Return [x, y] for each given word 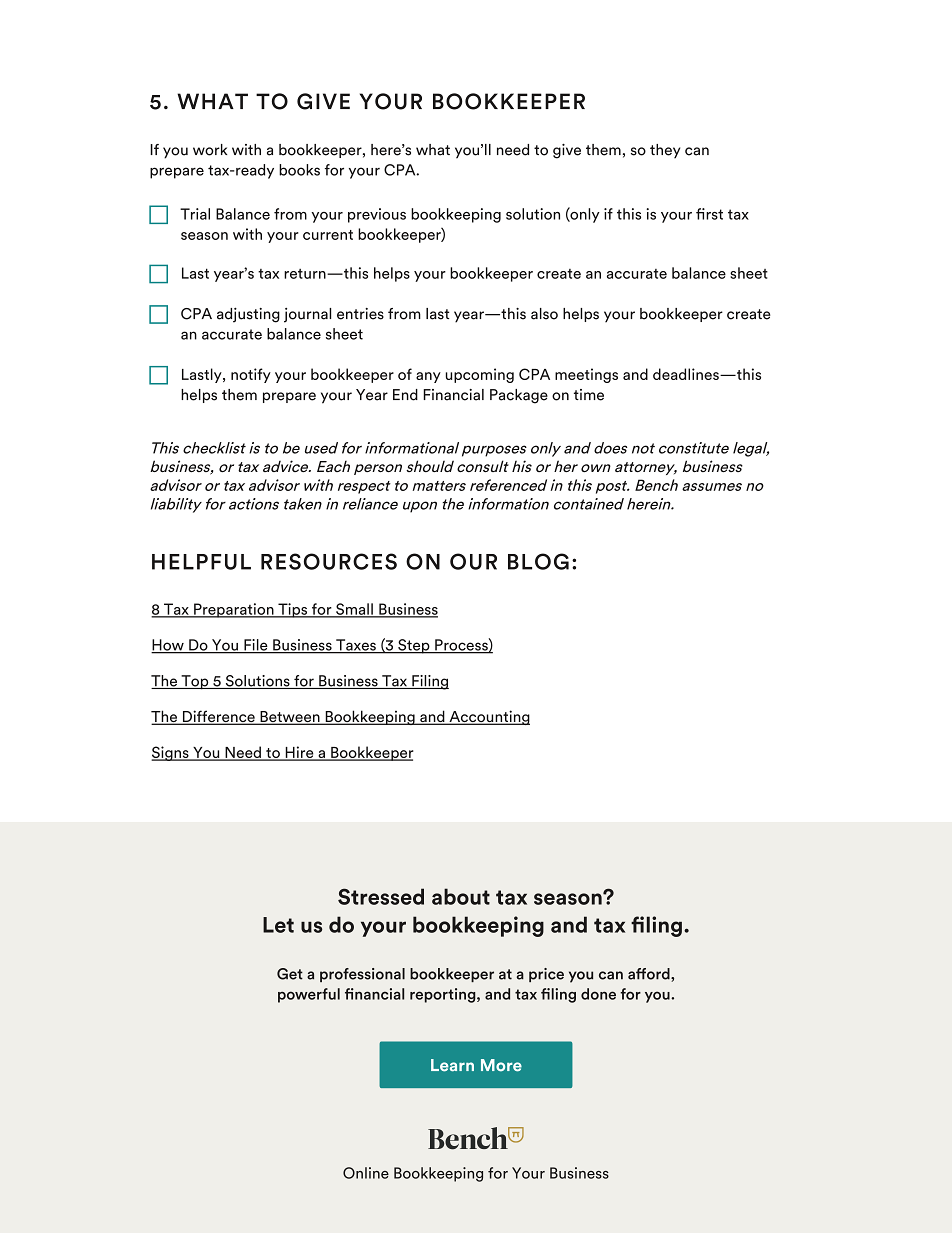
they [665, 151]
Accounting [488, 717]
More [501, 1065]
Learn [452, 1065]
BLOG [538, 561]
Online [366, 1173]
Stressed [381, 896]
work [210, 150]
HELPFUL [201, 562]
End [405, 395]
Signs [171, 753]
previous [377, 215]
